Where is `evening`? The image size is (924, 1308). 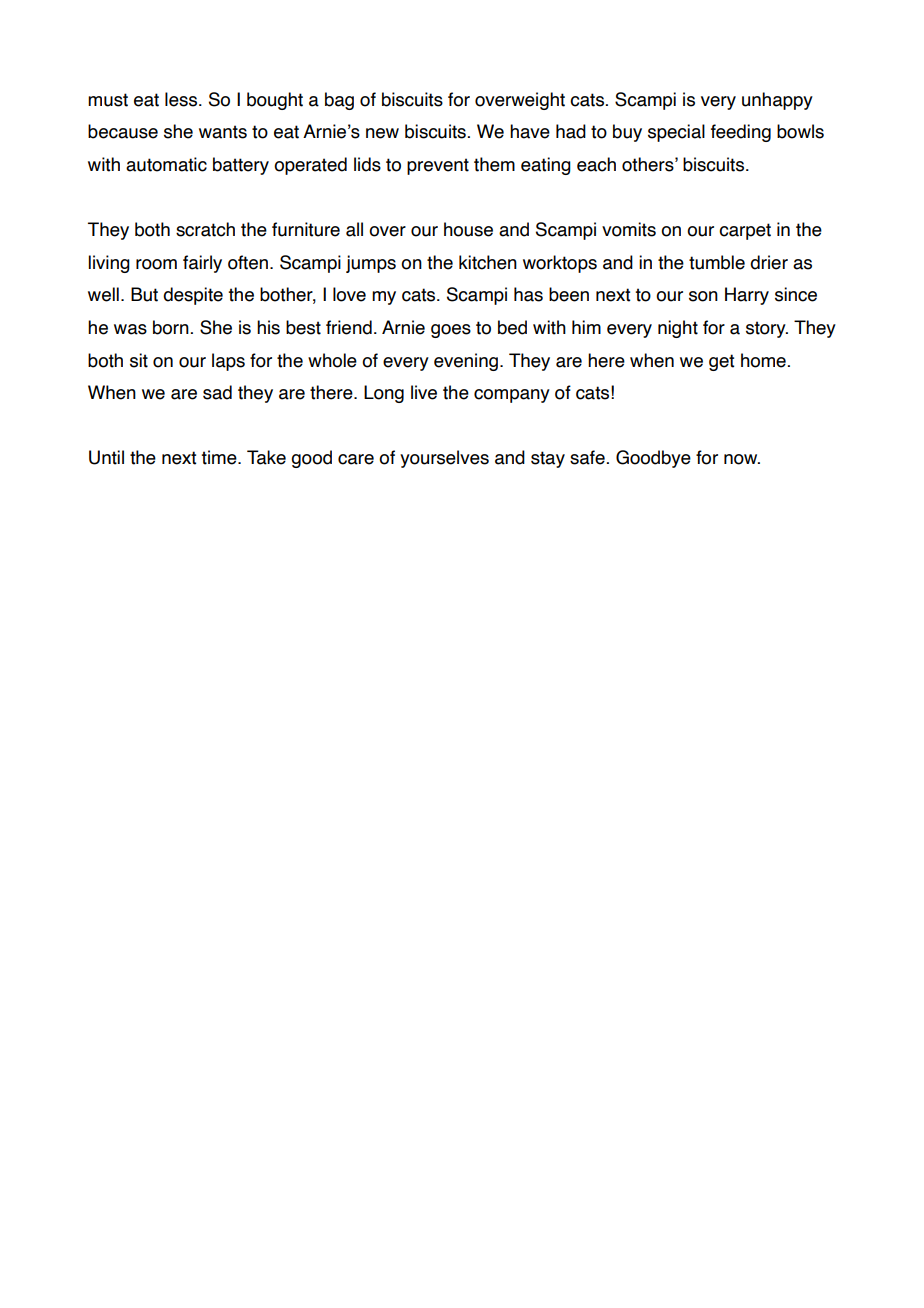 evening is located at coordinates (466, 362).
